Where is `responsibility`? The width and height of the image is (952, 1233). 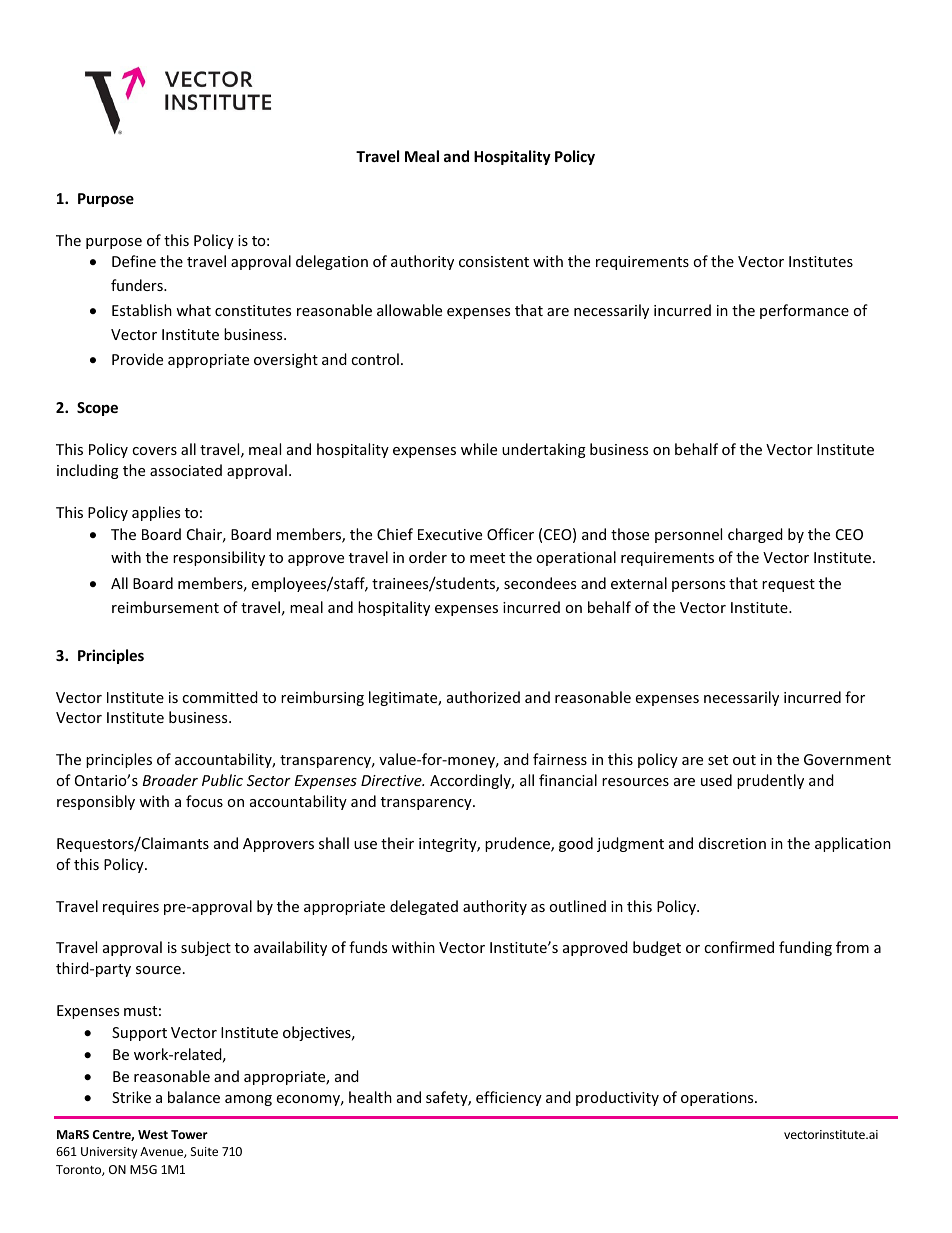 responsibility is located at coordinates (219, 558).
